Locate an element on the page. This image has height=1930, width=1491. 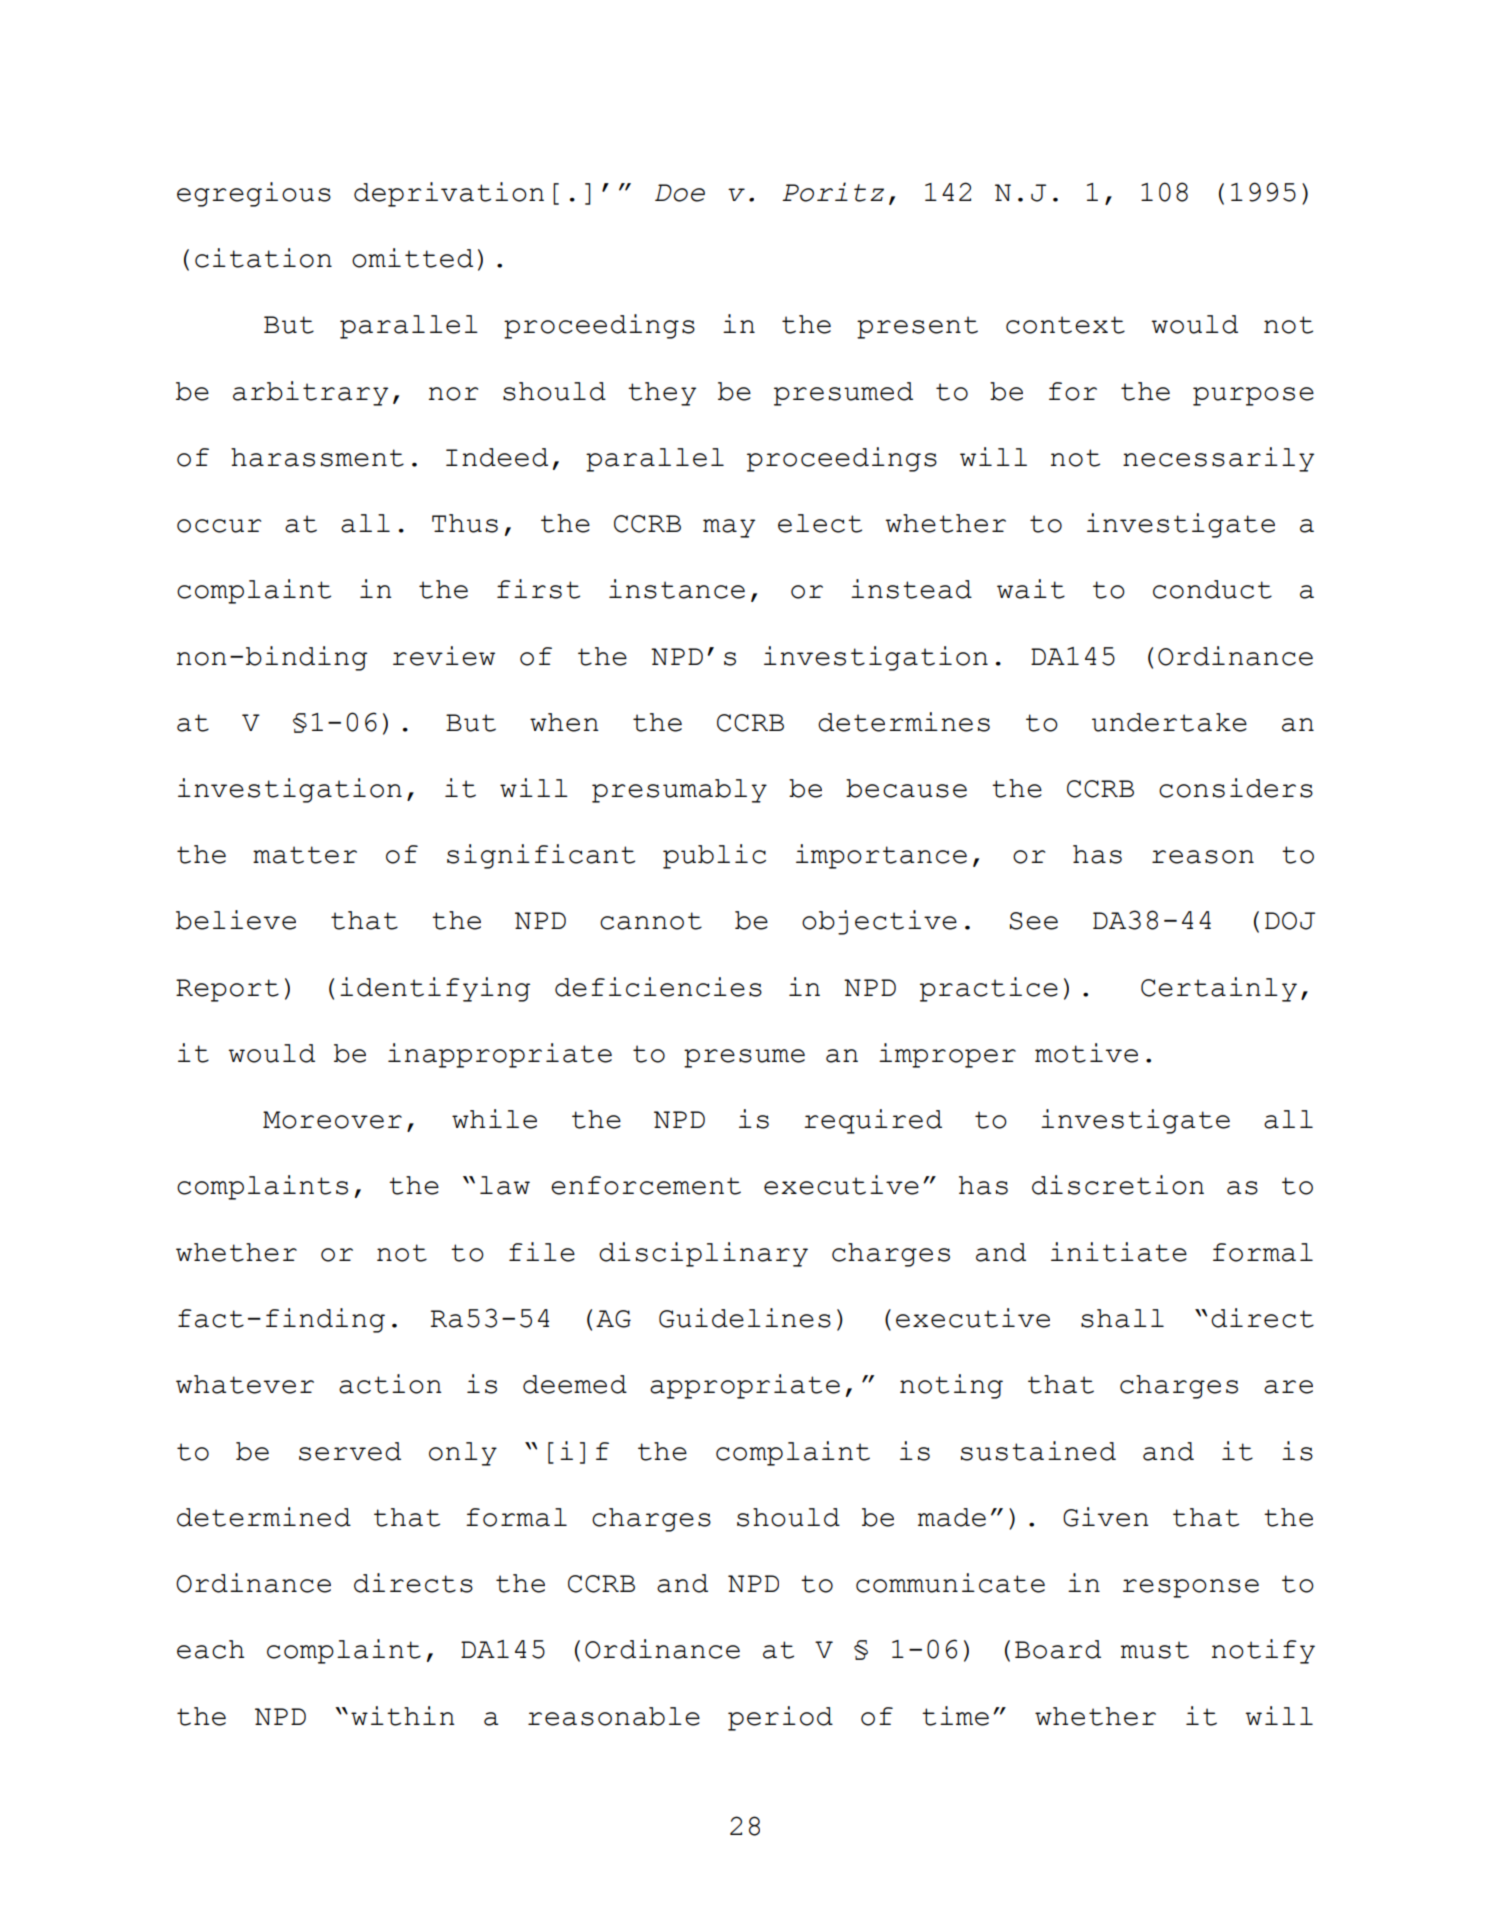
Doe is located at coordinates (680, 193).
